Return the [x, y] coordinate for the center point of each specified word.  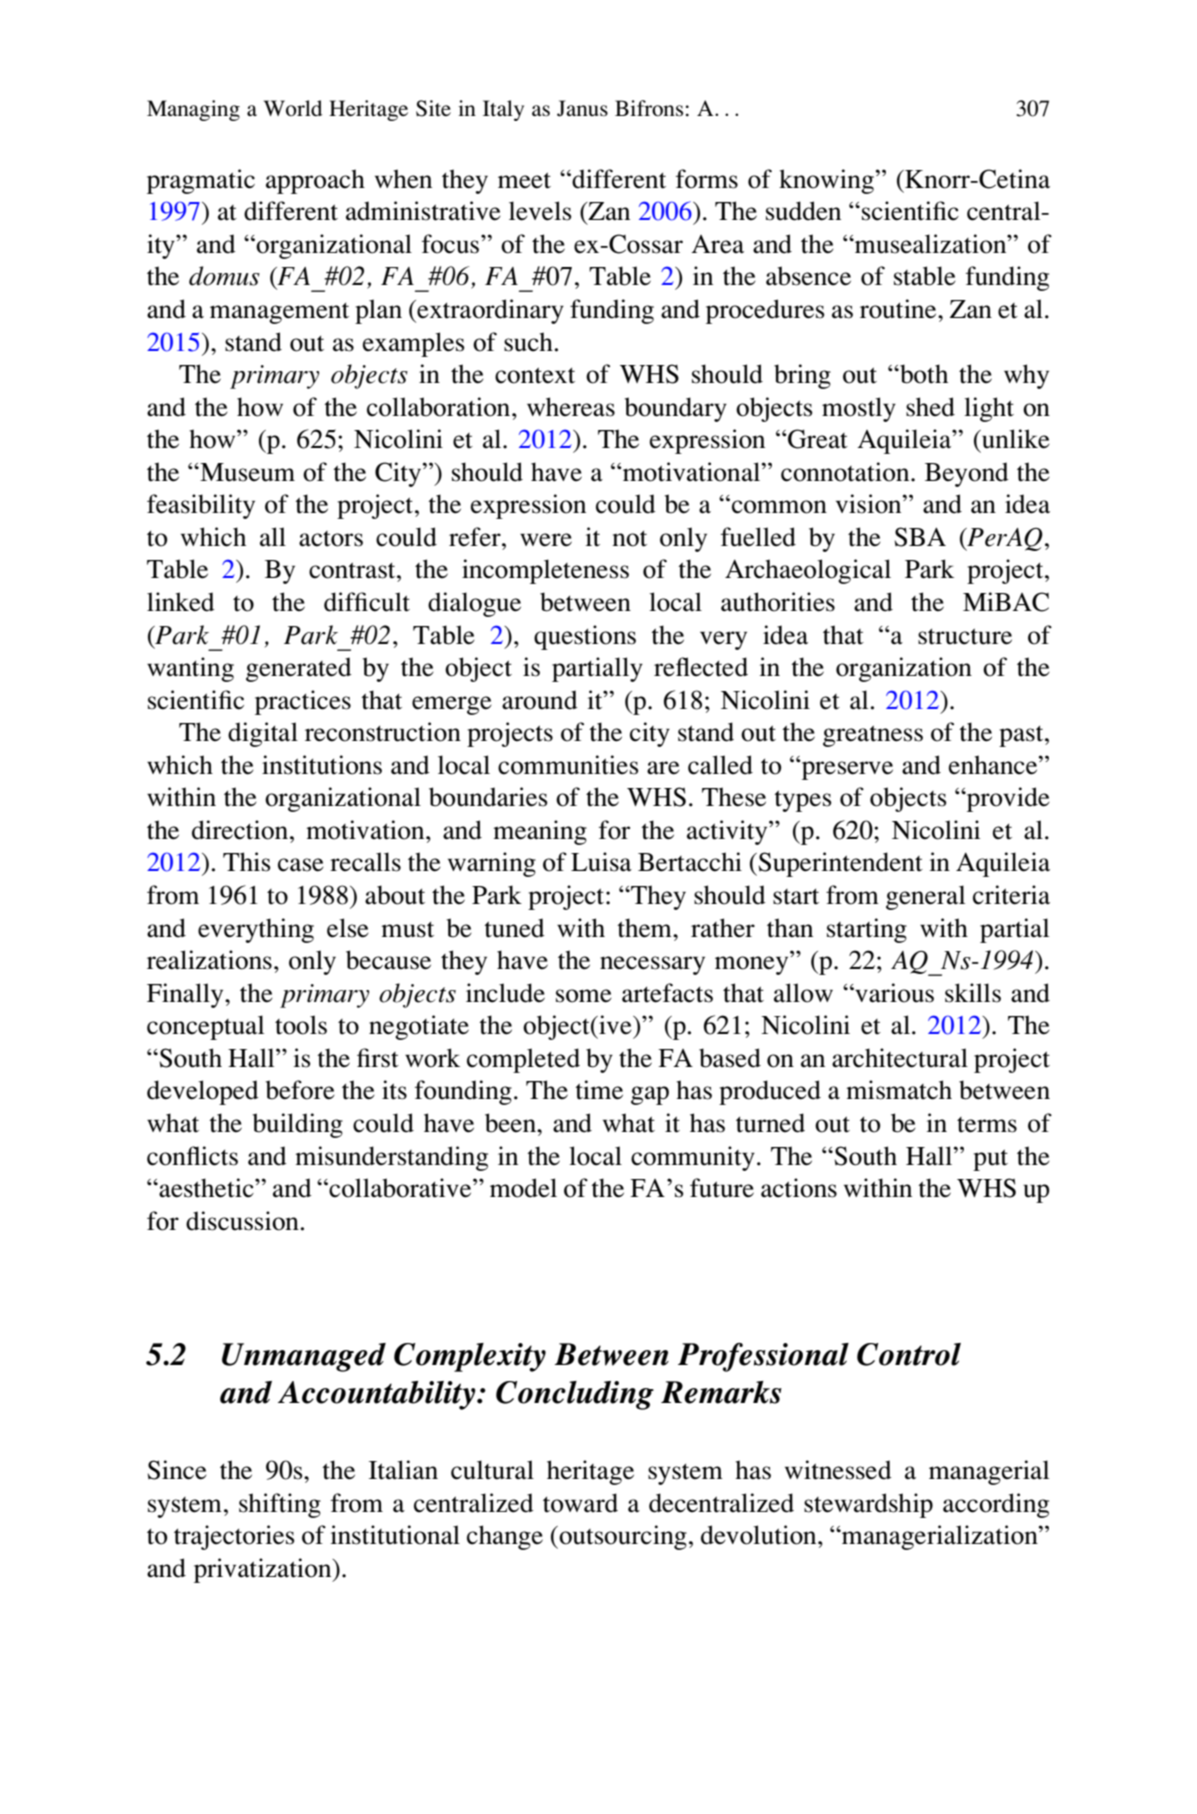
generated [299, 669]
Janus [582, 108]
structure [965, 636]
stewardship [868, 1505]
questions [585, 637]
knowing [826, 181]
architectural [900, 1058]
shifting [280, 1505]
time [599, 1090]
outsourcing [622, 1537]
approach [315, 181]
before [300, 1090]
